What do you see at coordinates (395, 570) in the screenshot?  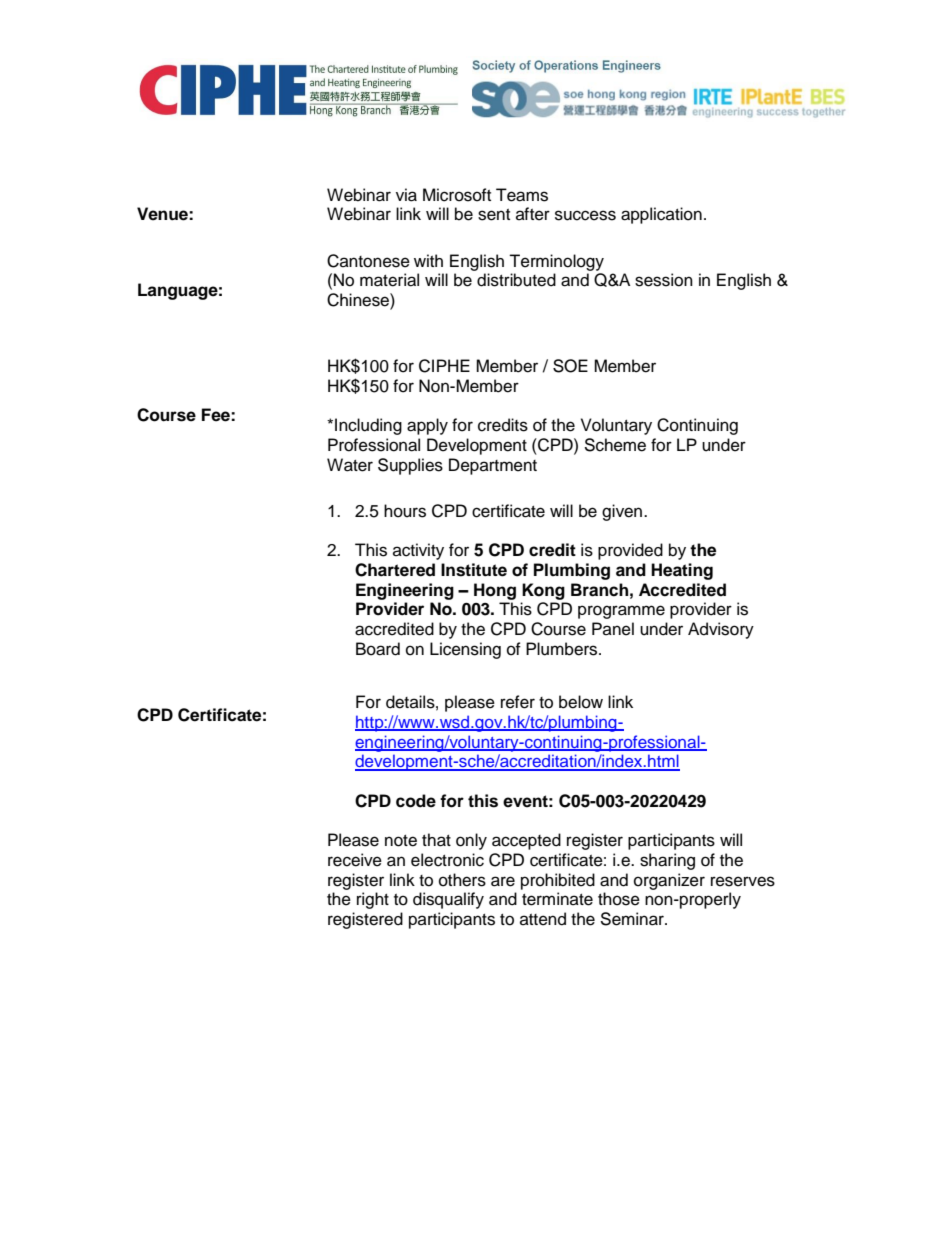 I see `Chartered` at bounding box center [395, 570].
